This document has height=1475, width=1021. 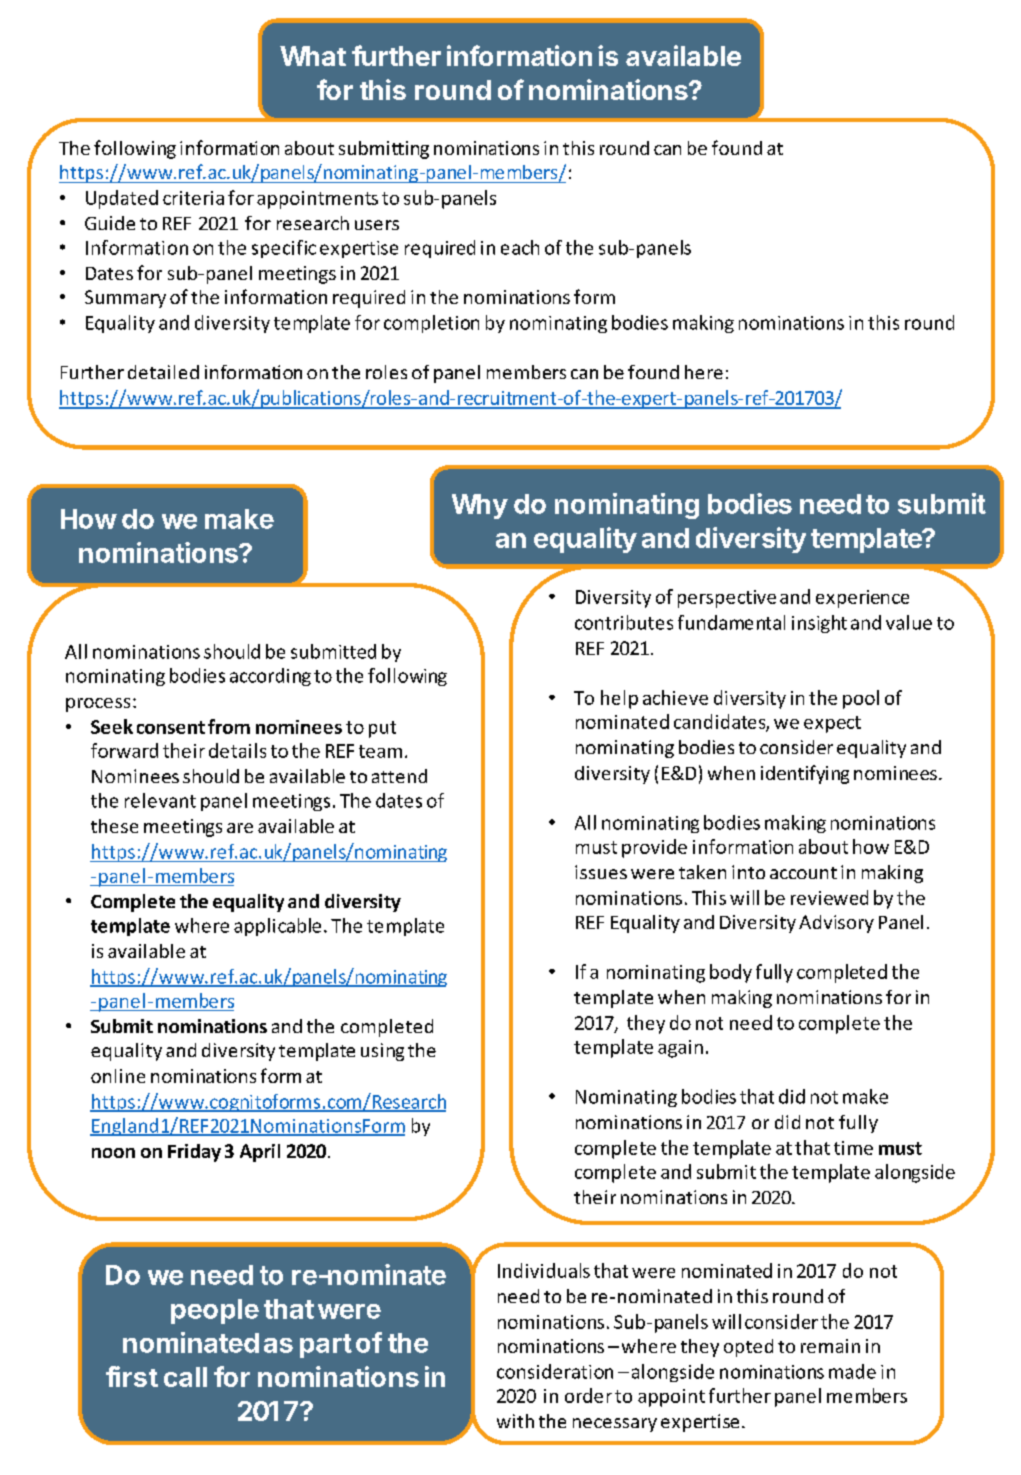 What do you see at coordinates (819, 624) in the document?
I see `insight` at bounding box center [819, 624].
